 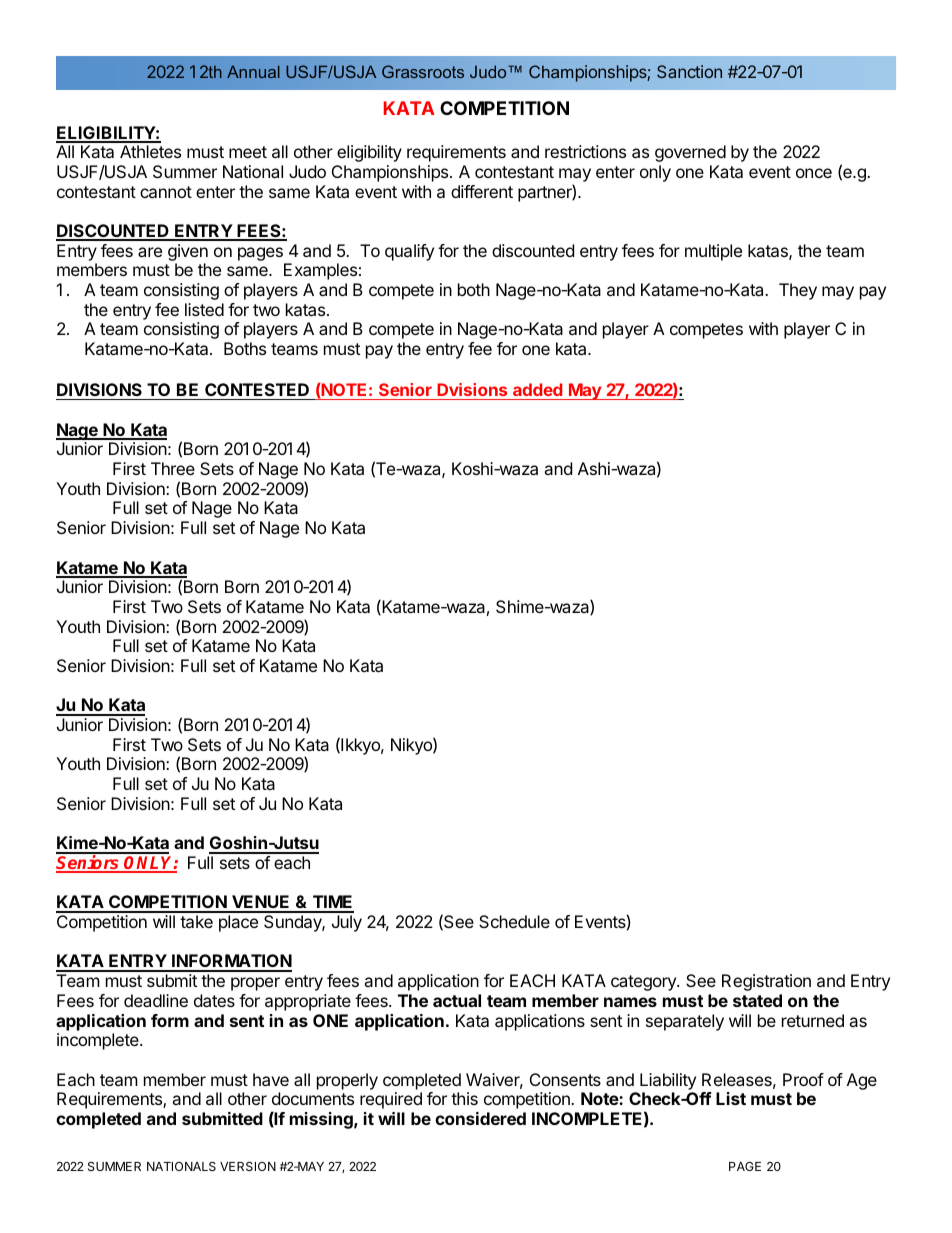 What do you see at coordinates (689, 71) in the page?
I see `Sanction` at bounding box center [689, 71].
